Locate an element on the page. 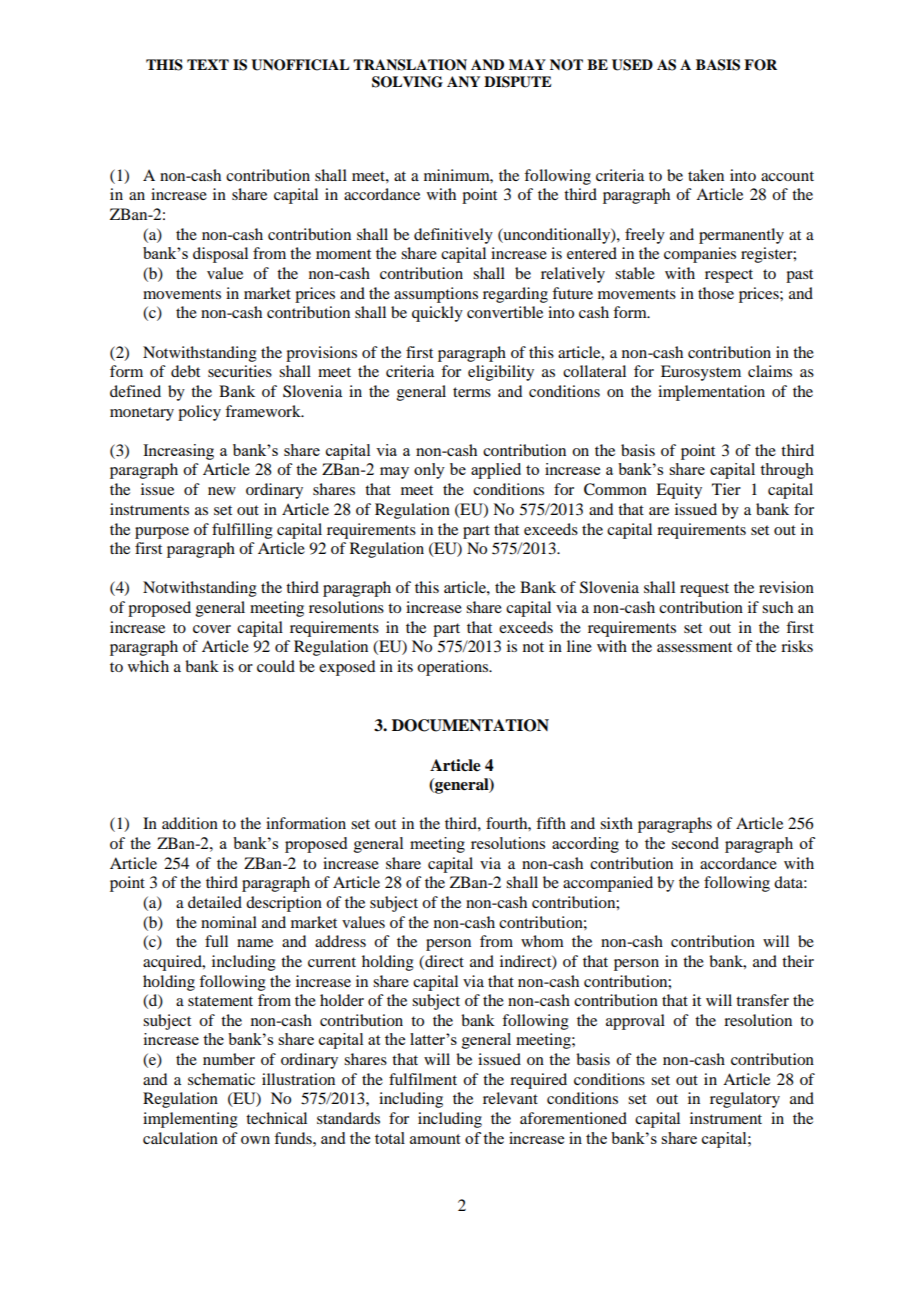 The width and height of the document is (924, 1308). ANY is located at coordinates (463, 81).
